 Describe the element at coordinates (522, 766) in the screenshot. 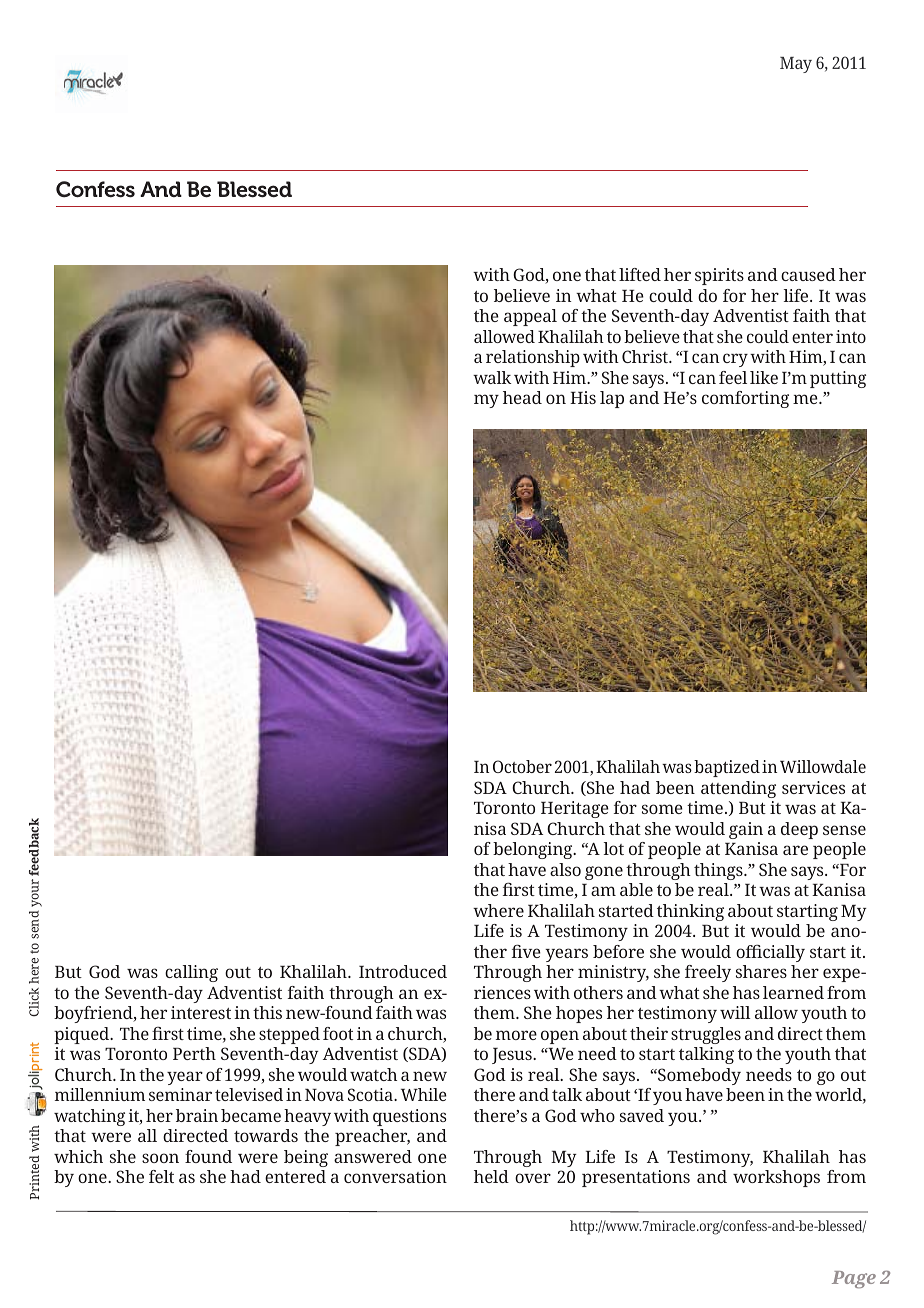

I see `October` at that location.
